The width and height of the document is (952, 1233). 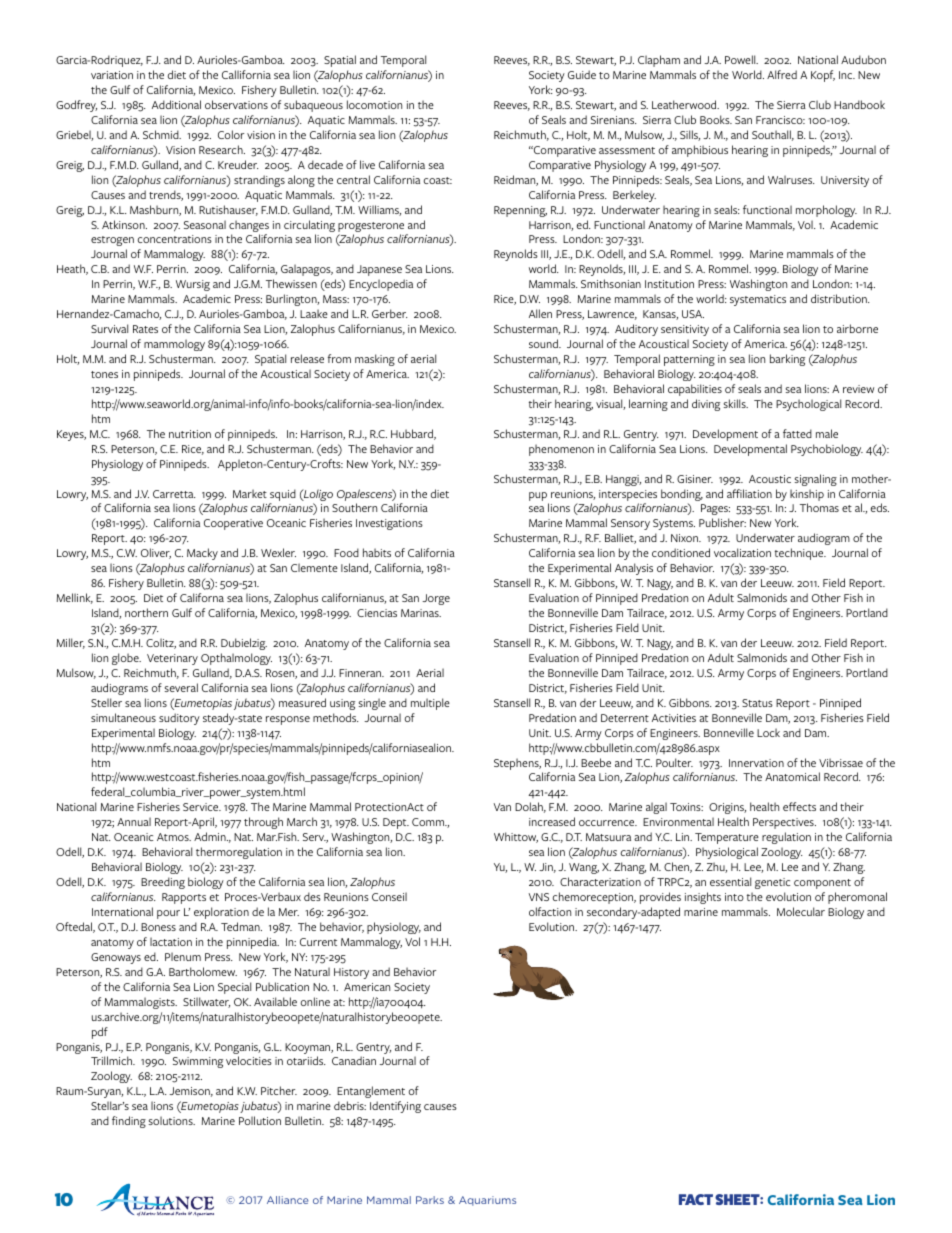 I want to click on Lock, so click(x=768, y=732).
